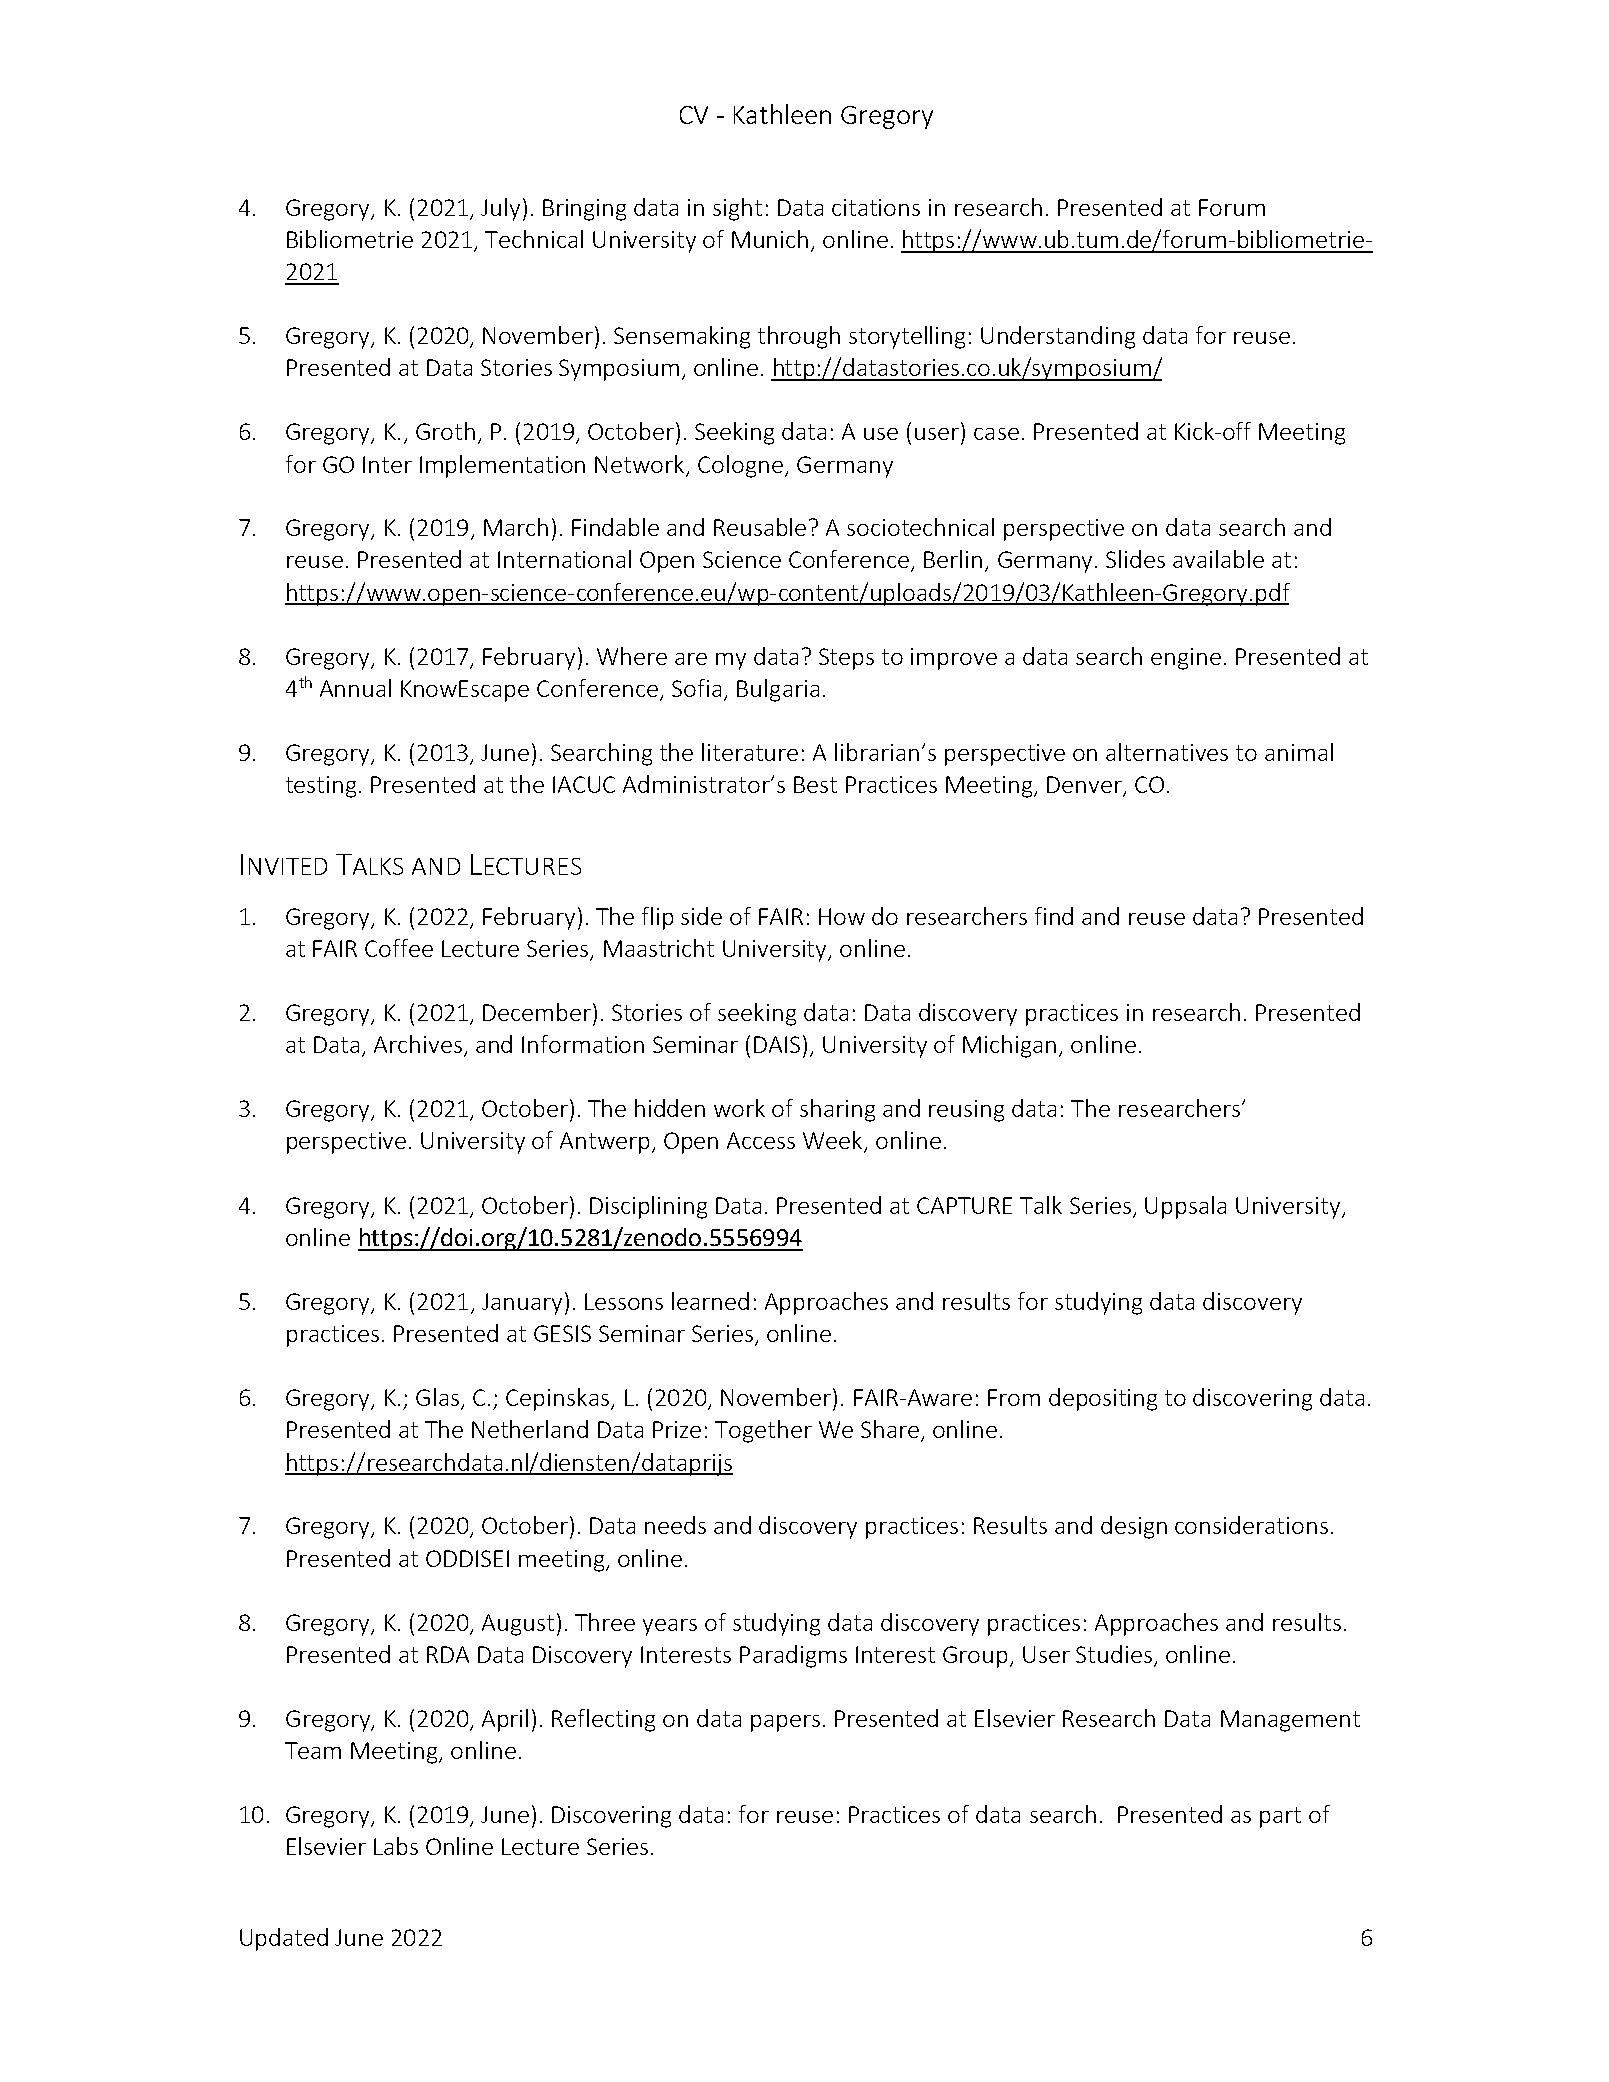 Image resolution: width=1609 pixels, height=2082 pixels. I want to click on Munich, so click(770, 239).
